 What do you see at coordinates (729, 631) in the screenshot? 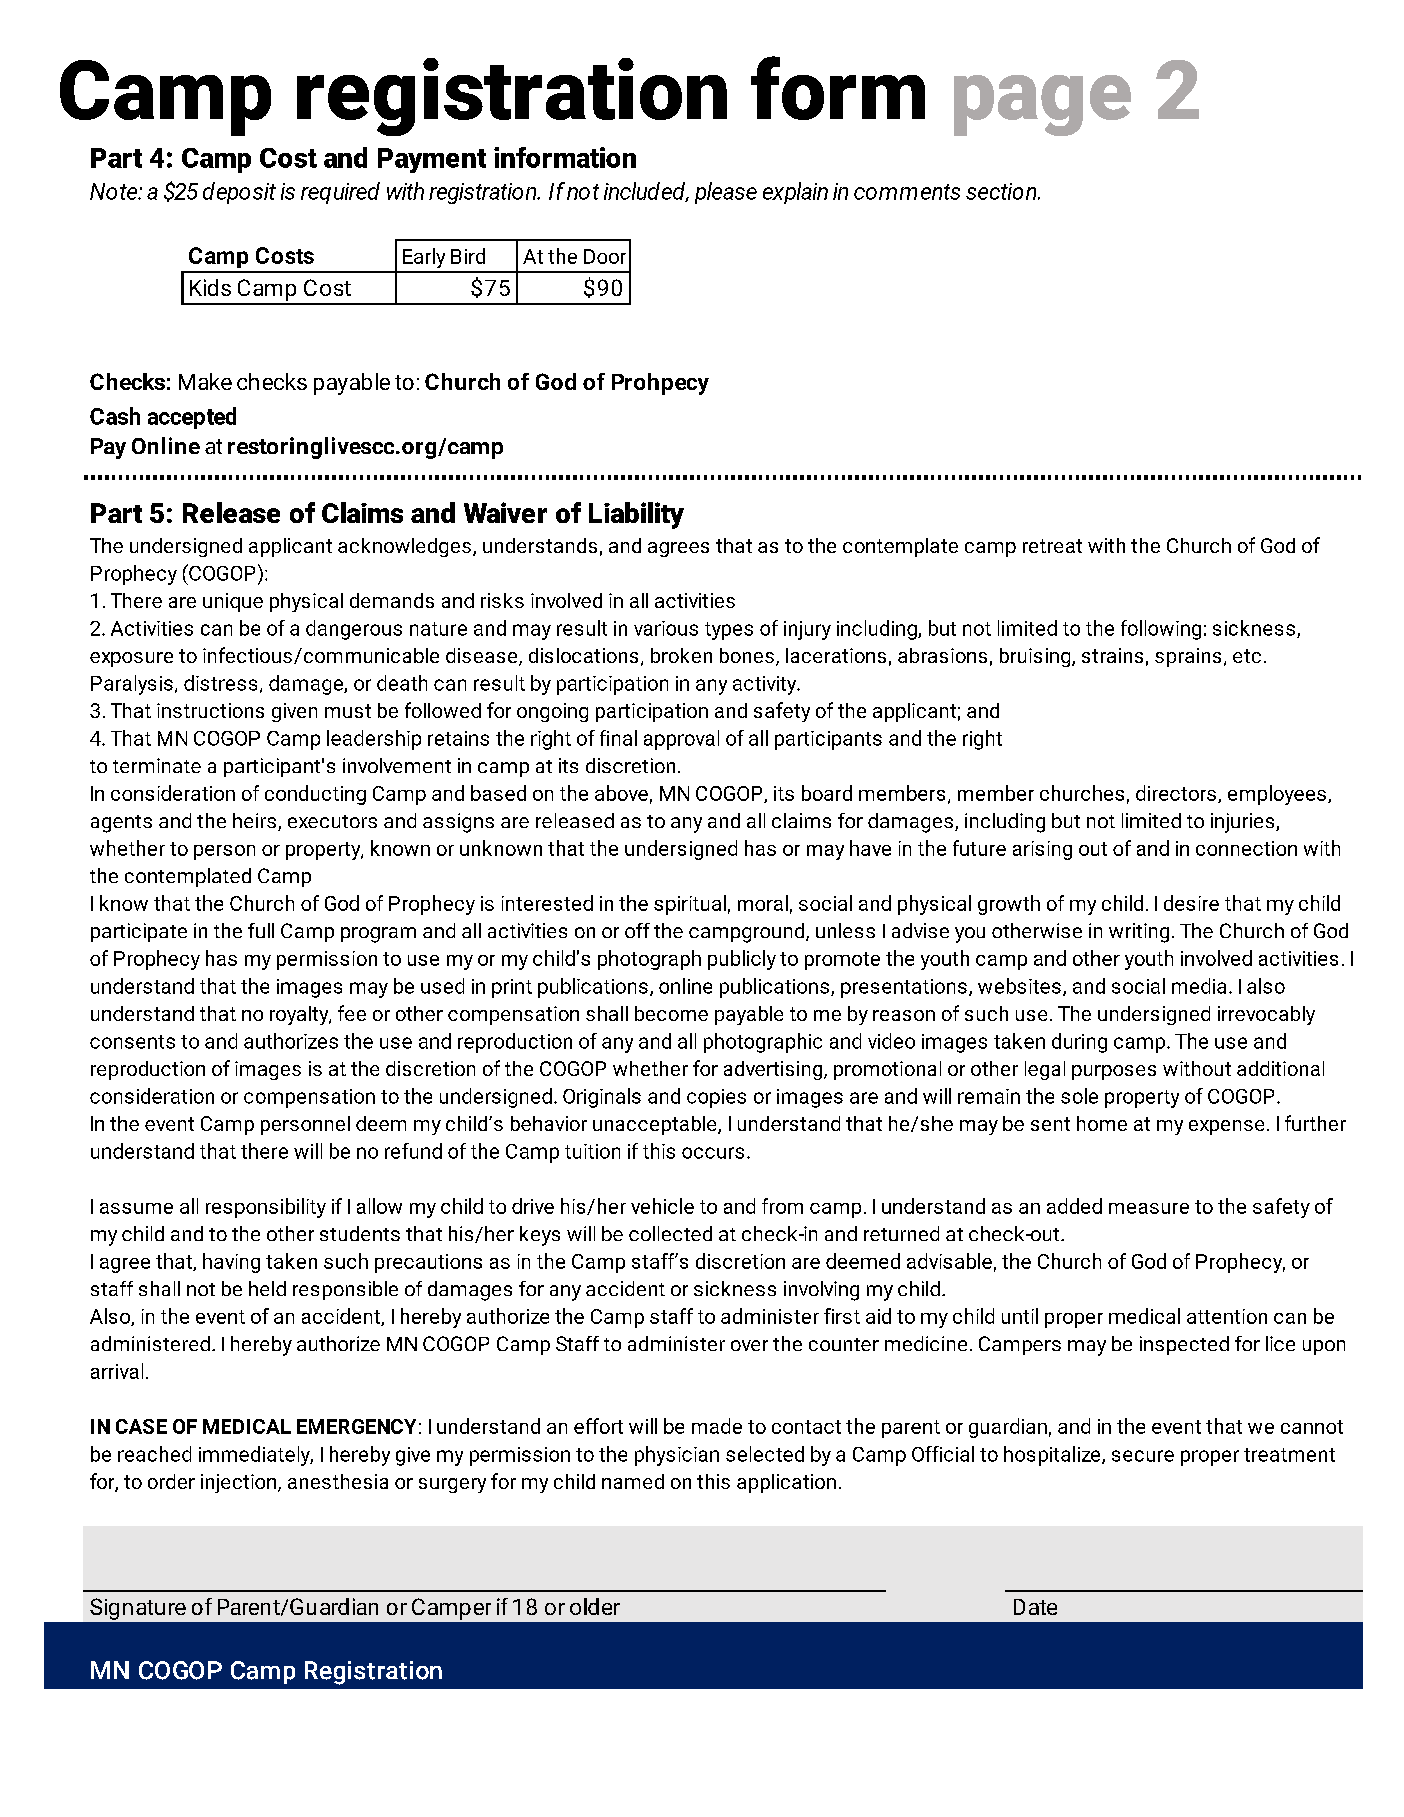
I see `types` at bounding box center [729, 631].
